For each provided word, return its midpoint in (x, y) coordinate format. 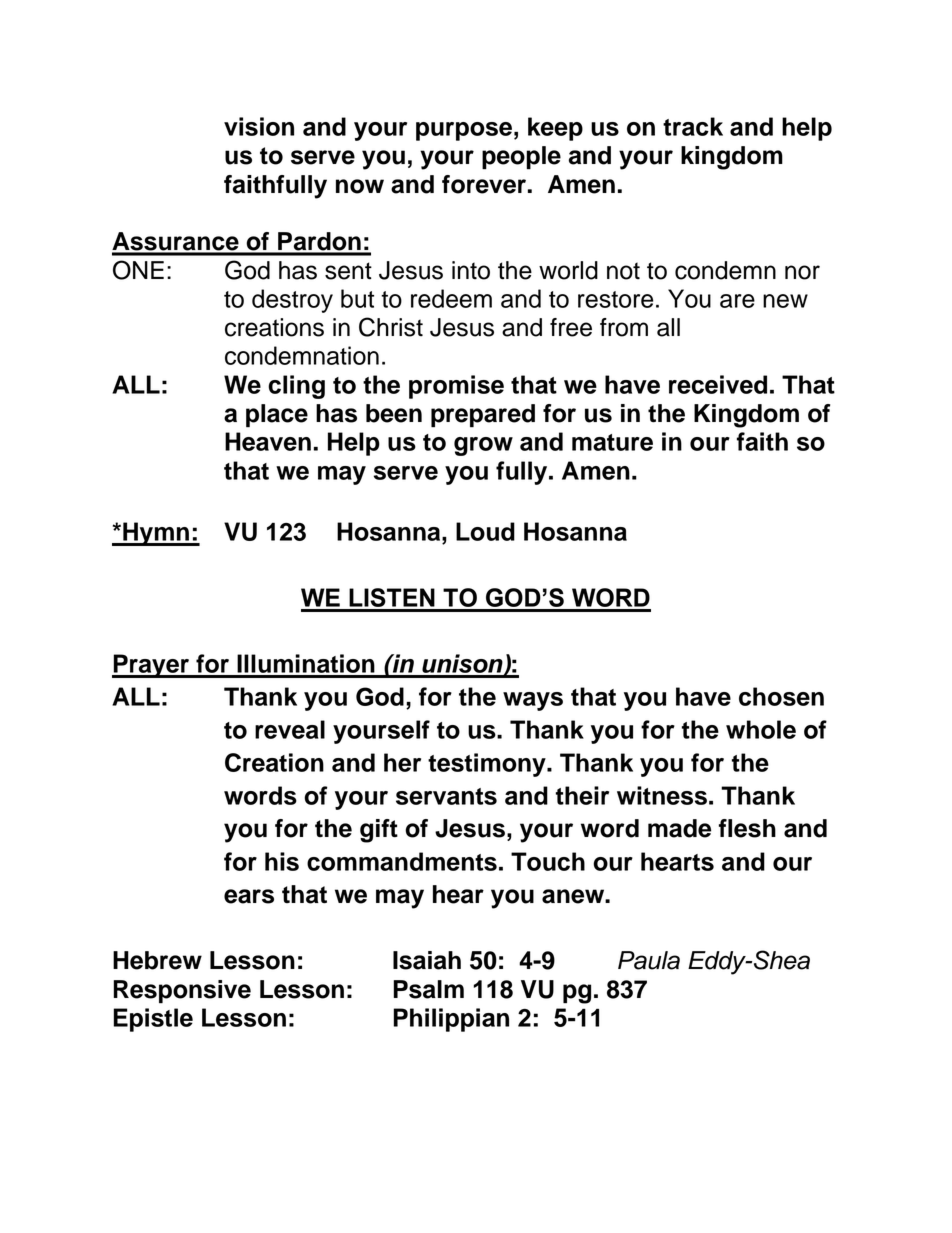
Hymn (156, 534)
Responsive (182, 992)
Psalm (428, 989)
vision (259, 126)
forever (484, 184)
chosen (781, 696)
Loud (485, 531)
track (693, 126)
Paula (649, 960)
